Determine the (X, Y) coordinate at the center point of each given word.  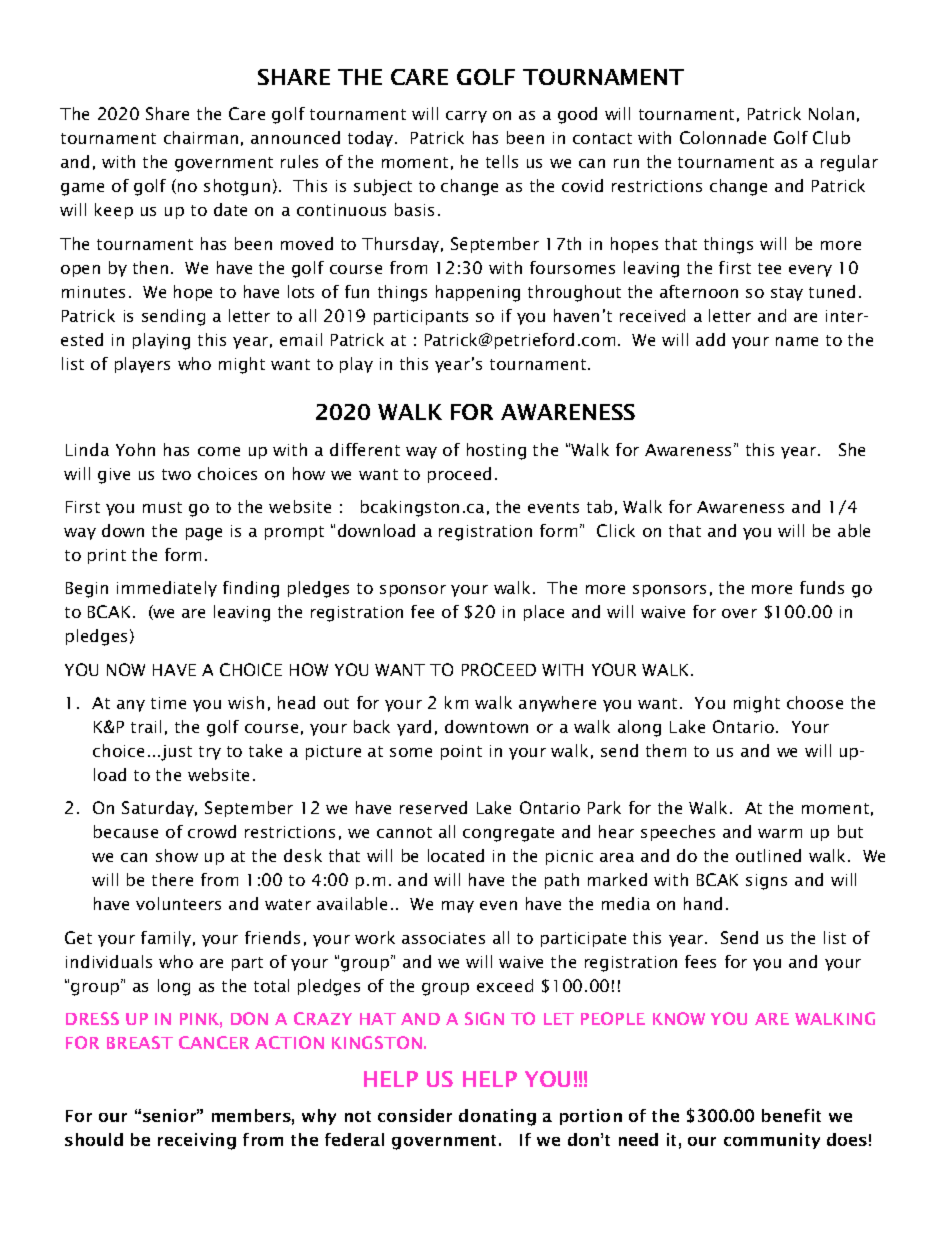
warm (780, 833)
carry (466, 117)
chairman (201, 137)
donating (497, 1117)
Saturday (159, 809)
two (176, 474)
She (852, 449)
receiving (197, 1141)
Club (831, 137)
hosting (496, 451)
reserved (433, 807)
